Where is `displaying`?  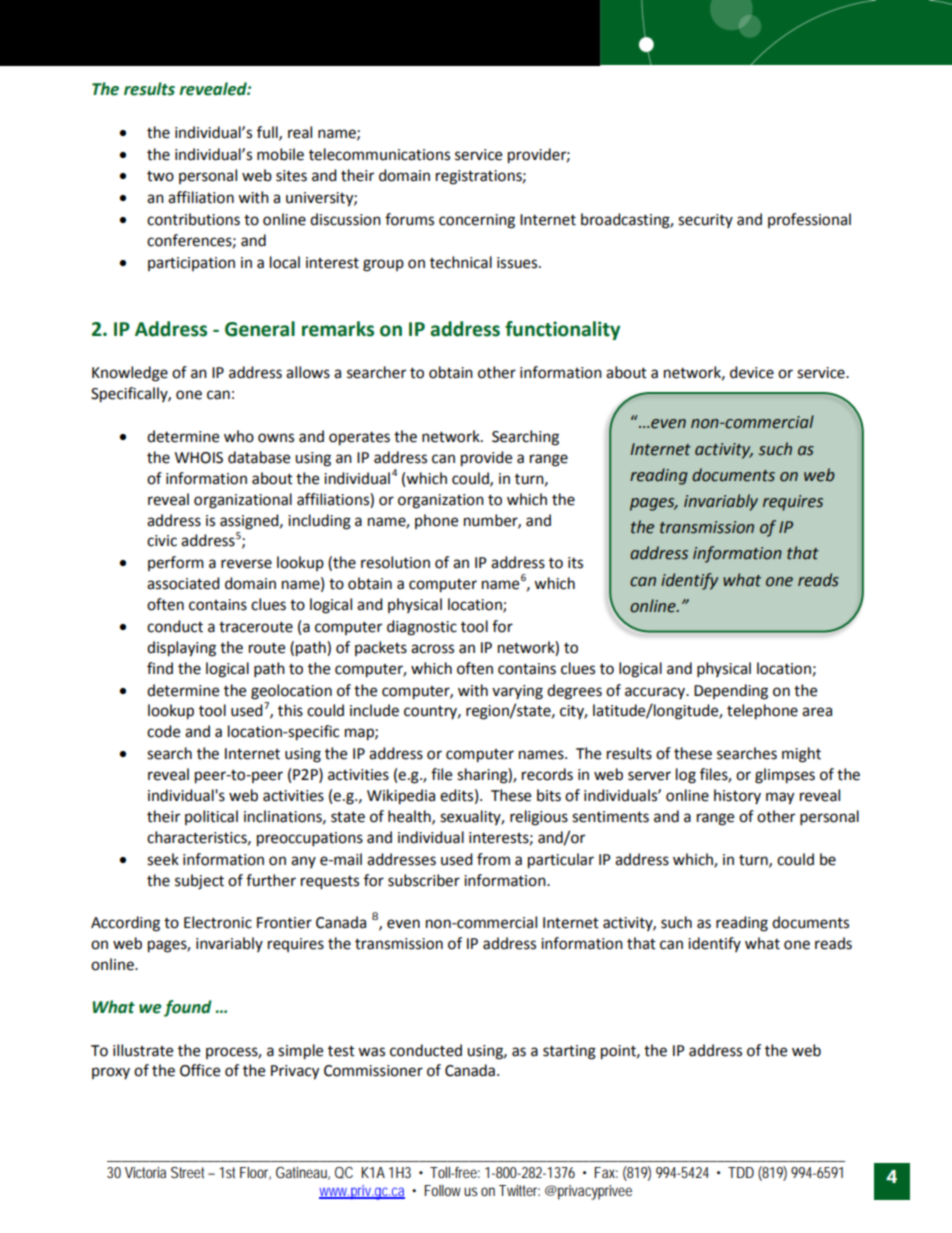
displaying is located at coordinates (181, 649).
